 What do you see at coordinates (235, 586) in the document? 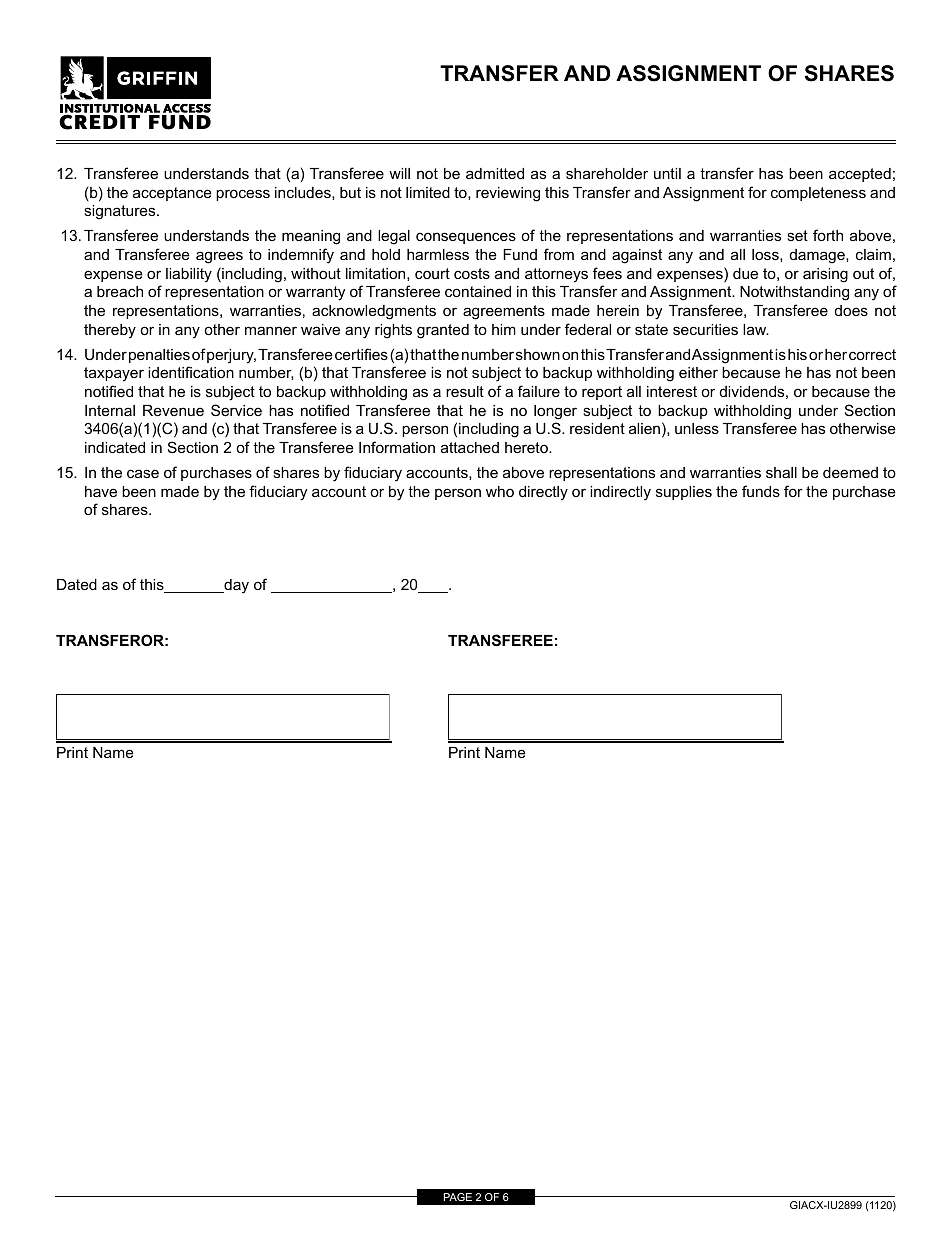
I see `day` at bounding box center [235, 586].
